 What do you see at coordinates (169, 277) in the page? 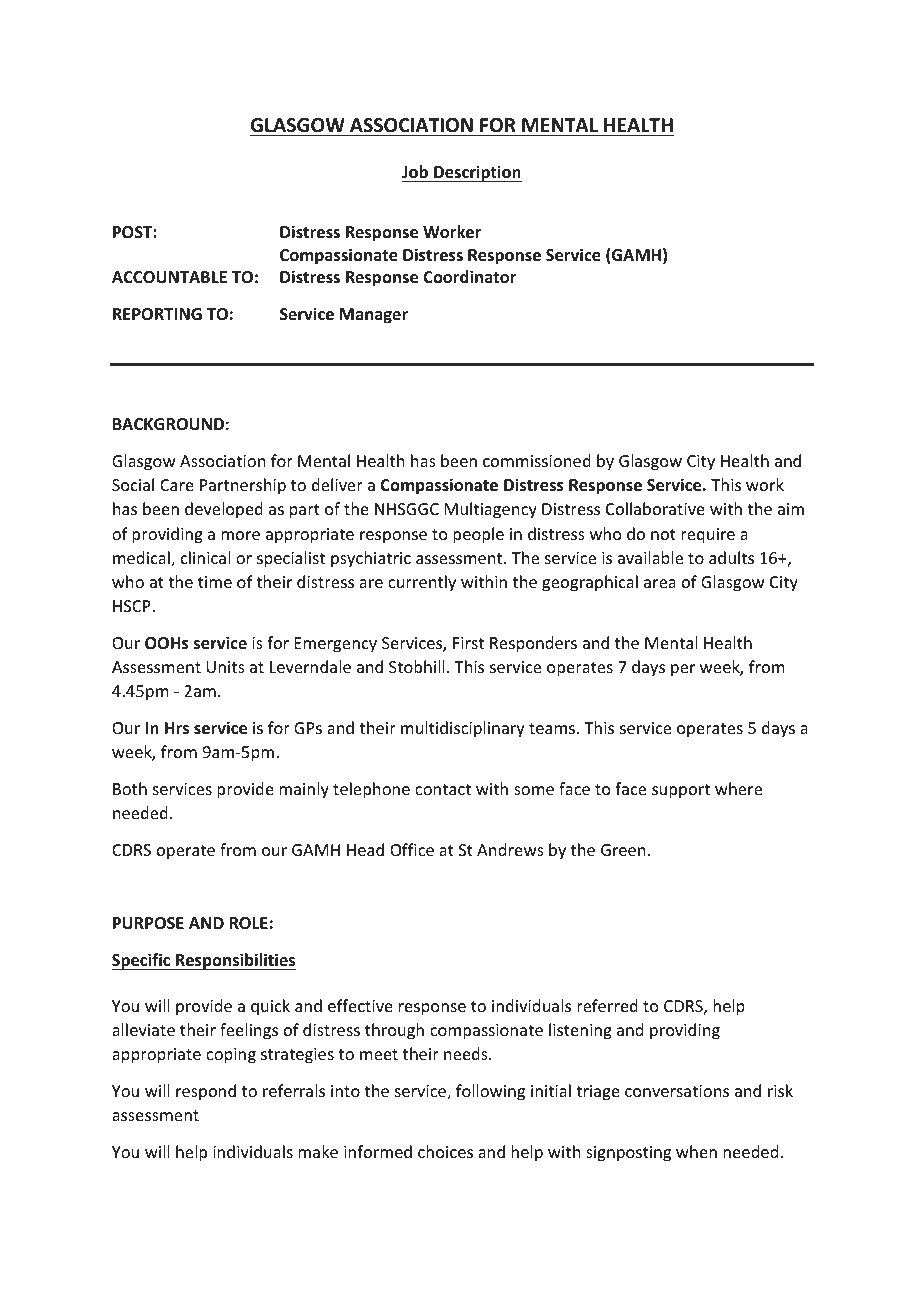
I see `ACCOUNTABLE` at bounding box center [169, 277].
